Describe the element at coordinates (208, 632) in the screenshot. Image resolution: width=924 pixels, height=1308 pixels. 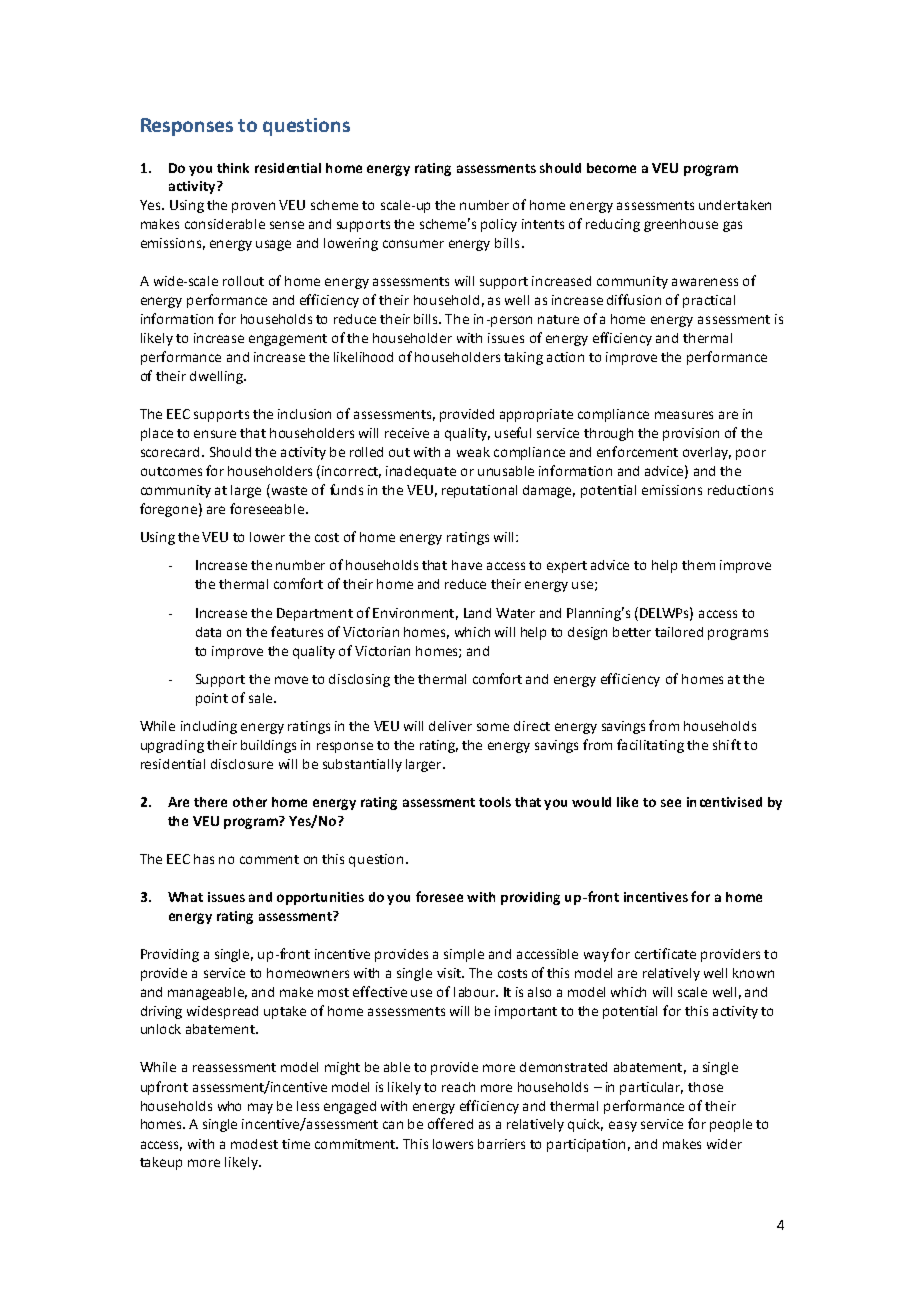
I see `data` at that location.
